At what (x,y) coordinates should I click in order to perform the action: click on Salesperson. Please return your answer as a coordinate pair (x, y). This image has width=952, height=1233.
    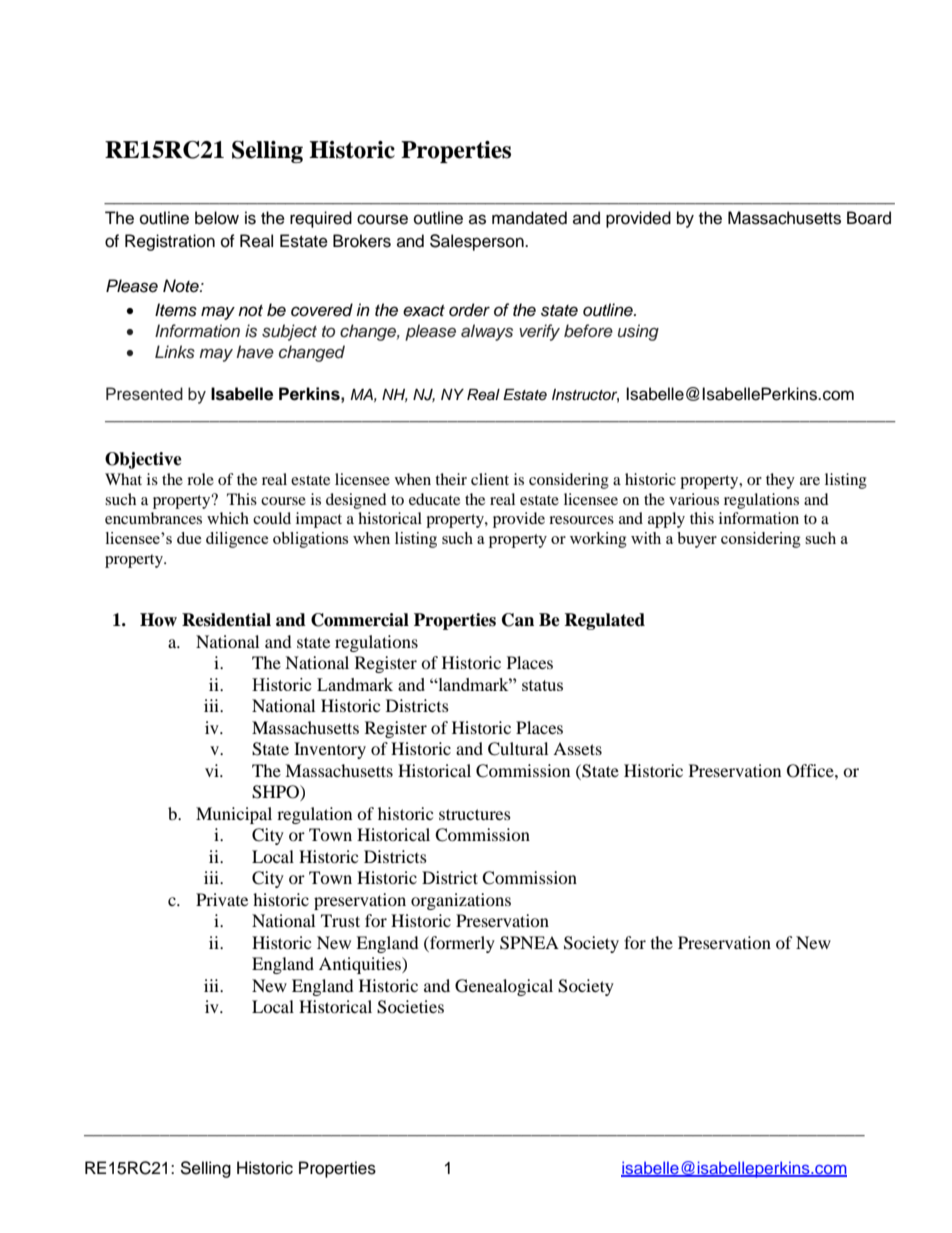
    Looking at the image, I should click on (478, 242).
